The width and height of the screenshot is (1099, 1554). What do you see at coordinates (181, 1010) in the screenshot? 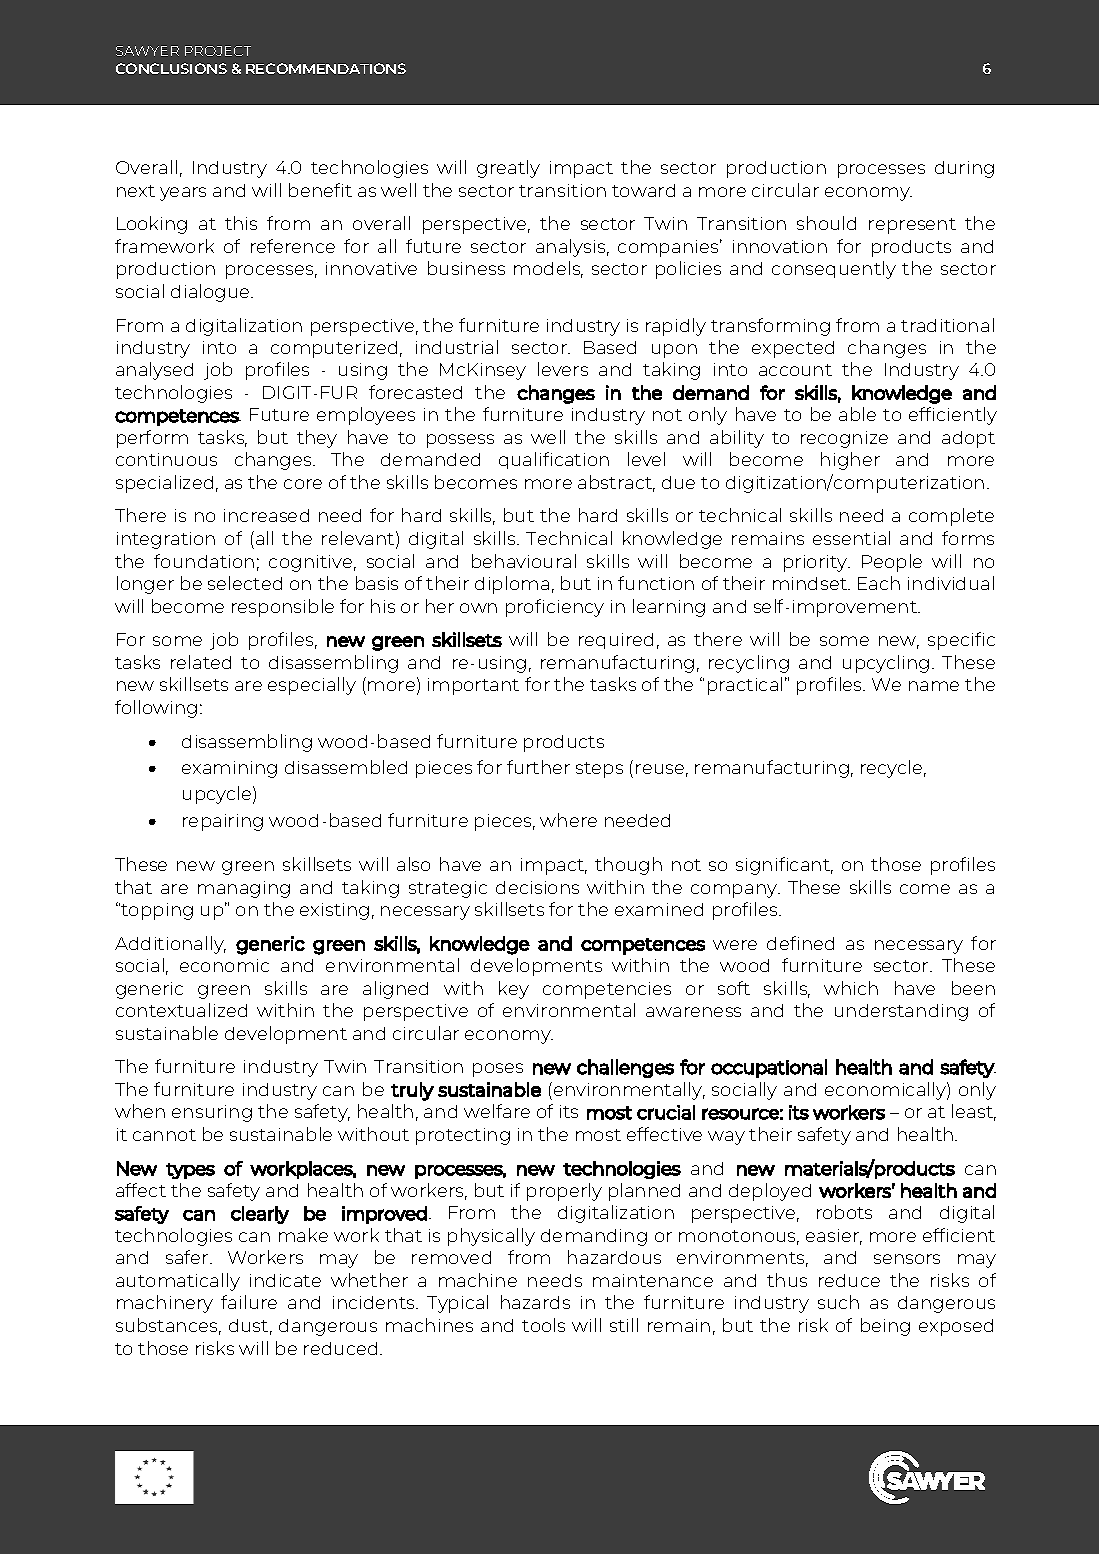
I see `contextualized` at bounding box center [181, 1010].
